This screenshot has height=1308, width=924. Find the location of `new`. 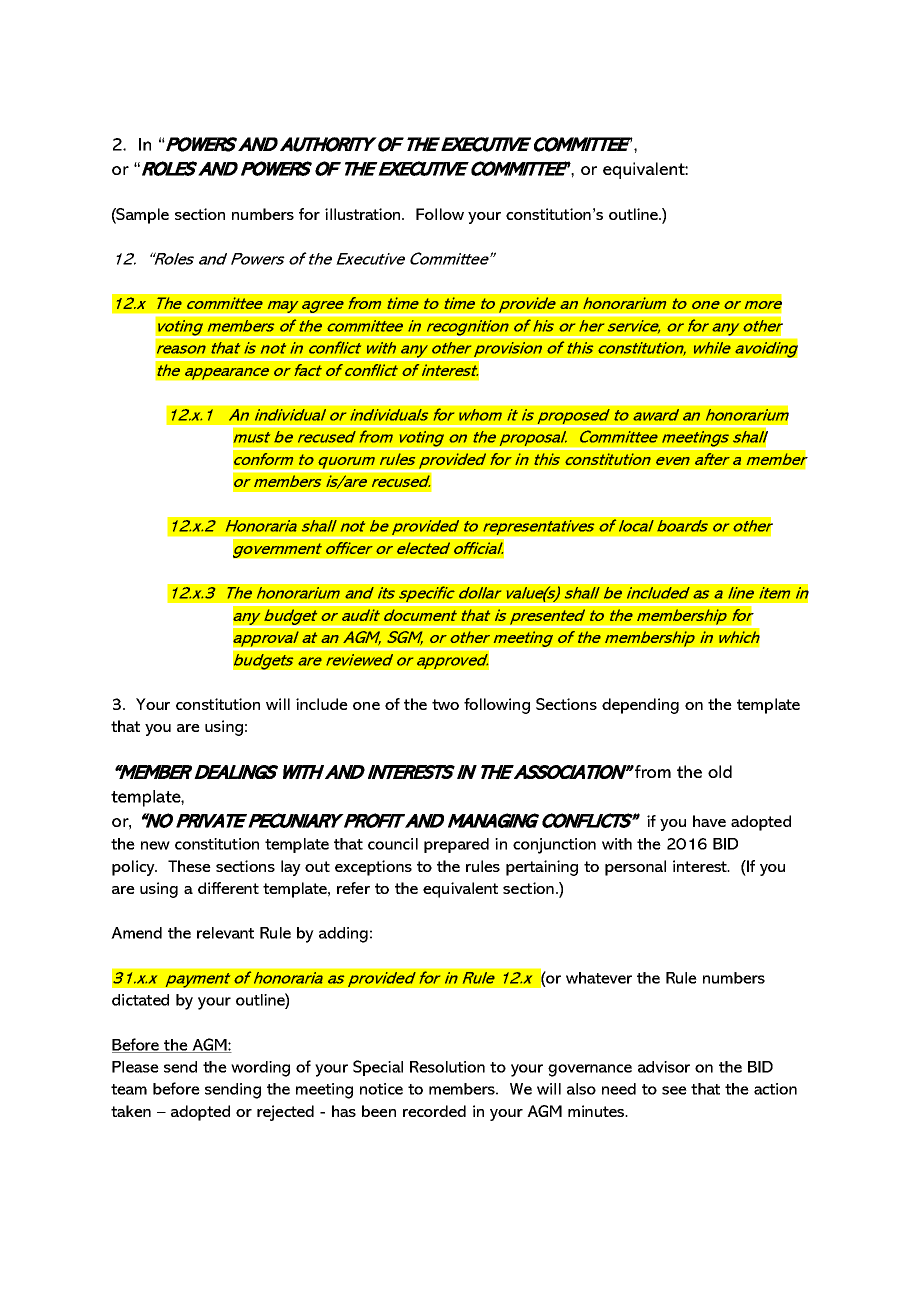

new is located at coordinates (155, 845).
